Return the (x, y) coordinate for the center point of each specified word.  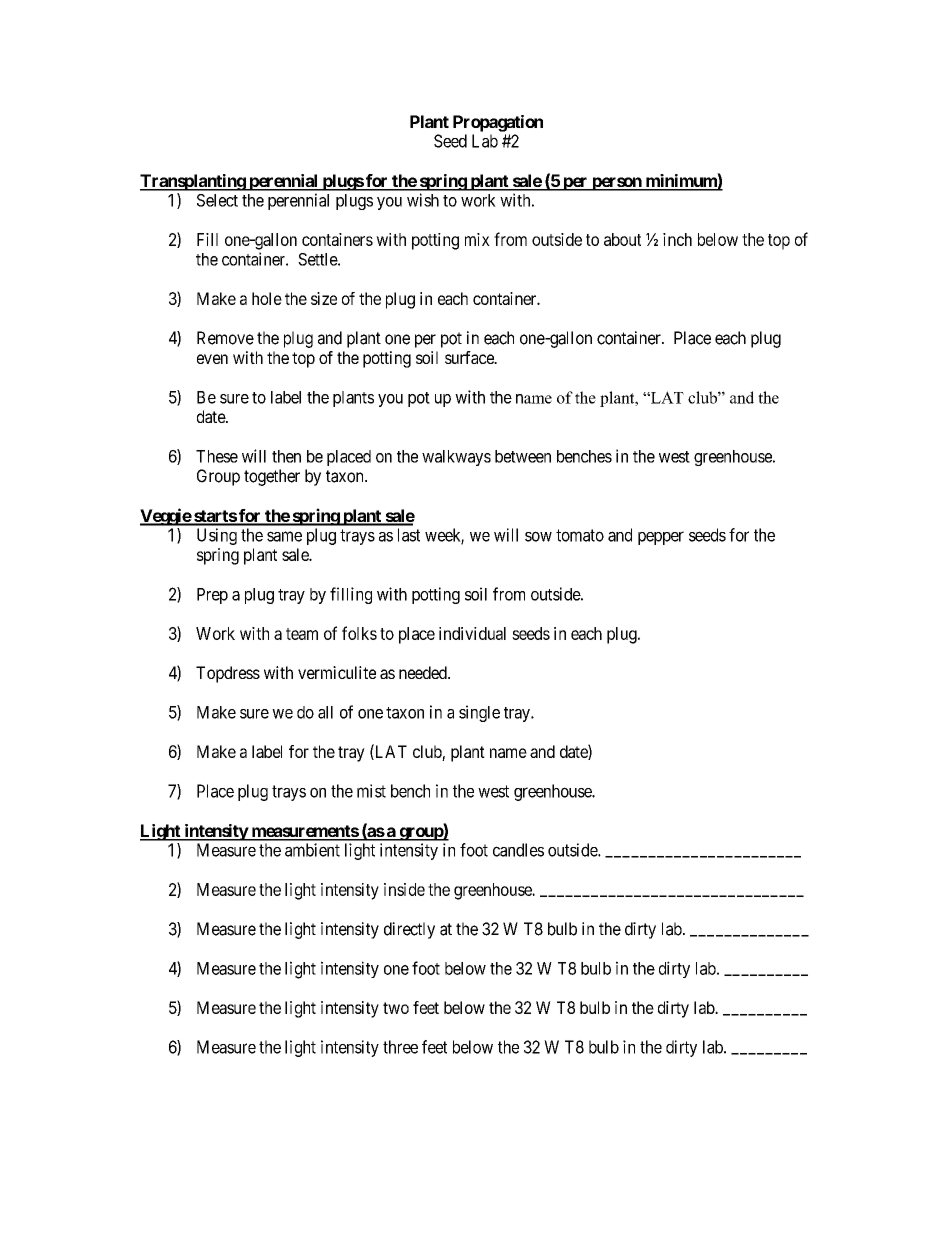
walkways (456, 458)
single (479, 713)
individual (472, 633)
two (396, 1008)
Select (217, 200)
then (286, 456)
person (616, 184)
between (523, 456)
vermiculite (337, 672)
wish (423, 200)
